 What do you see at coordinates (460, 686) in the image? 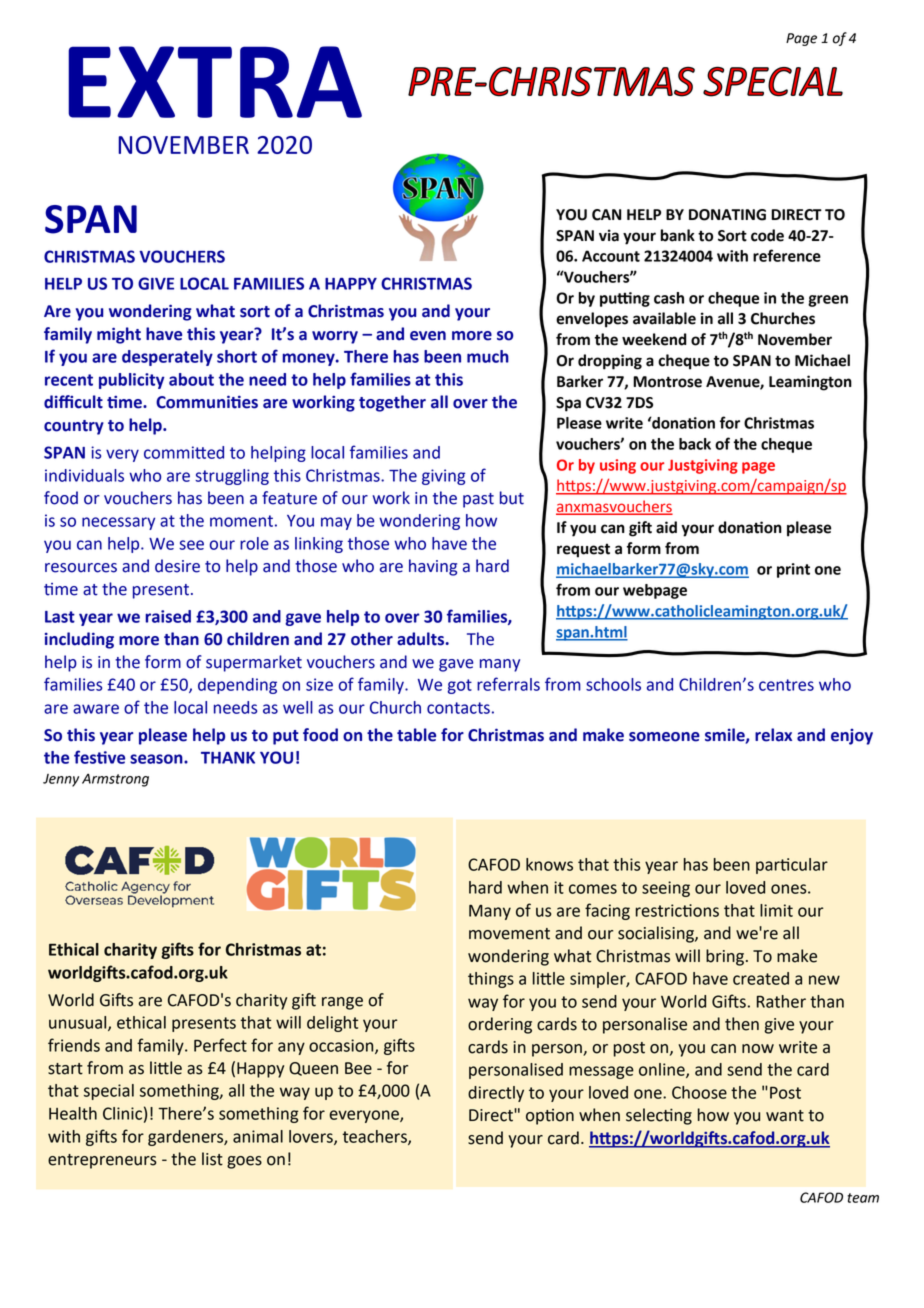
I see `got` at bounding box center [460, 686].
